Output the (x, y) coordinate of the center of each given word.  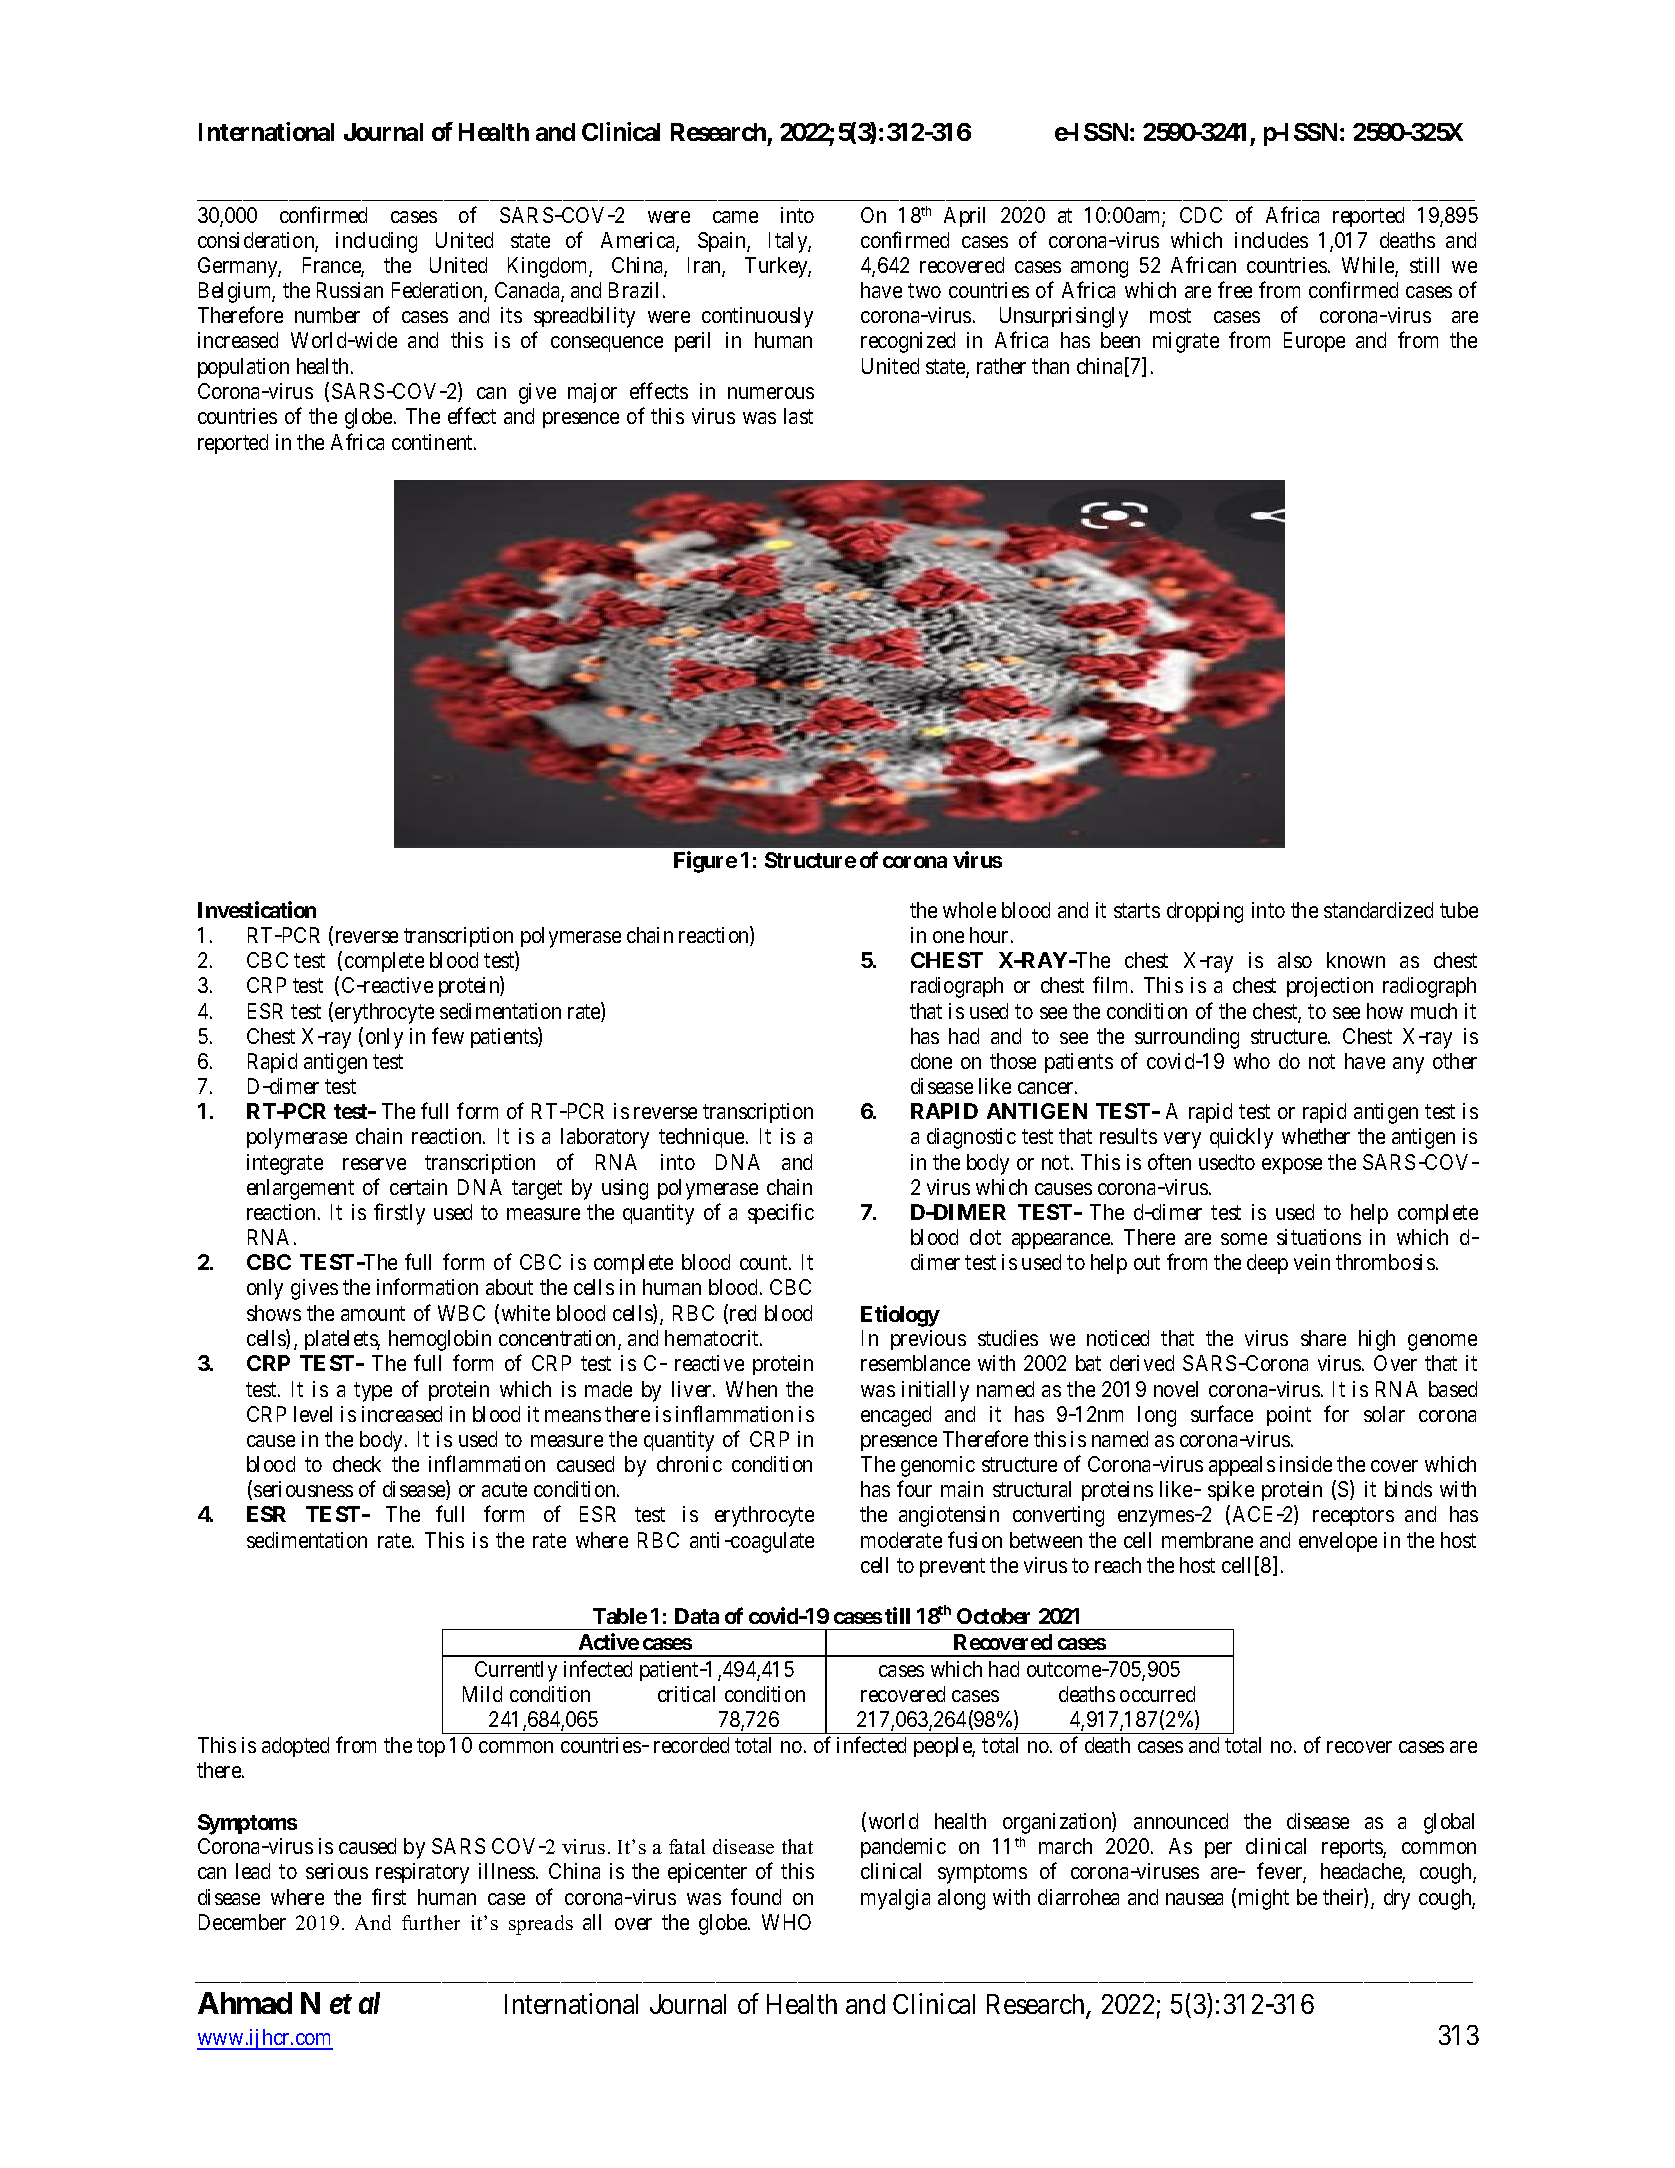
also (1295, 960)
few (448, 1035)
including (376, 242)
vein (1312, 1262)
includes (1271, 240)
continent (433, 442)
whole (969, 910)
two (924, 291)
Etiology (900, 1316)
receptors (1353, 1517)
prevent (952, 1567)
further (431, 1922)
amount (373, 1314)
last (798, 416)
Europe (1314, 342)
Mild (482, 1694)
